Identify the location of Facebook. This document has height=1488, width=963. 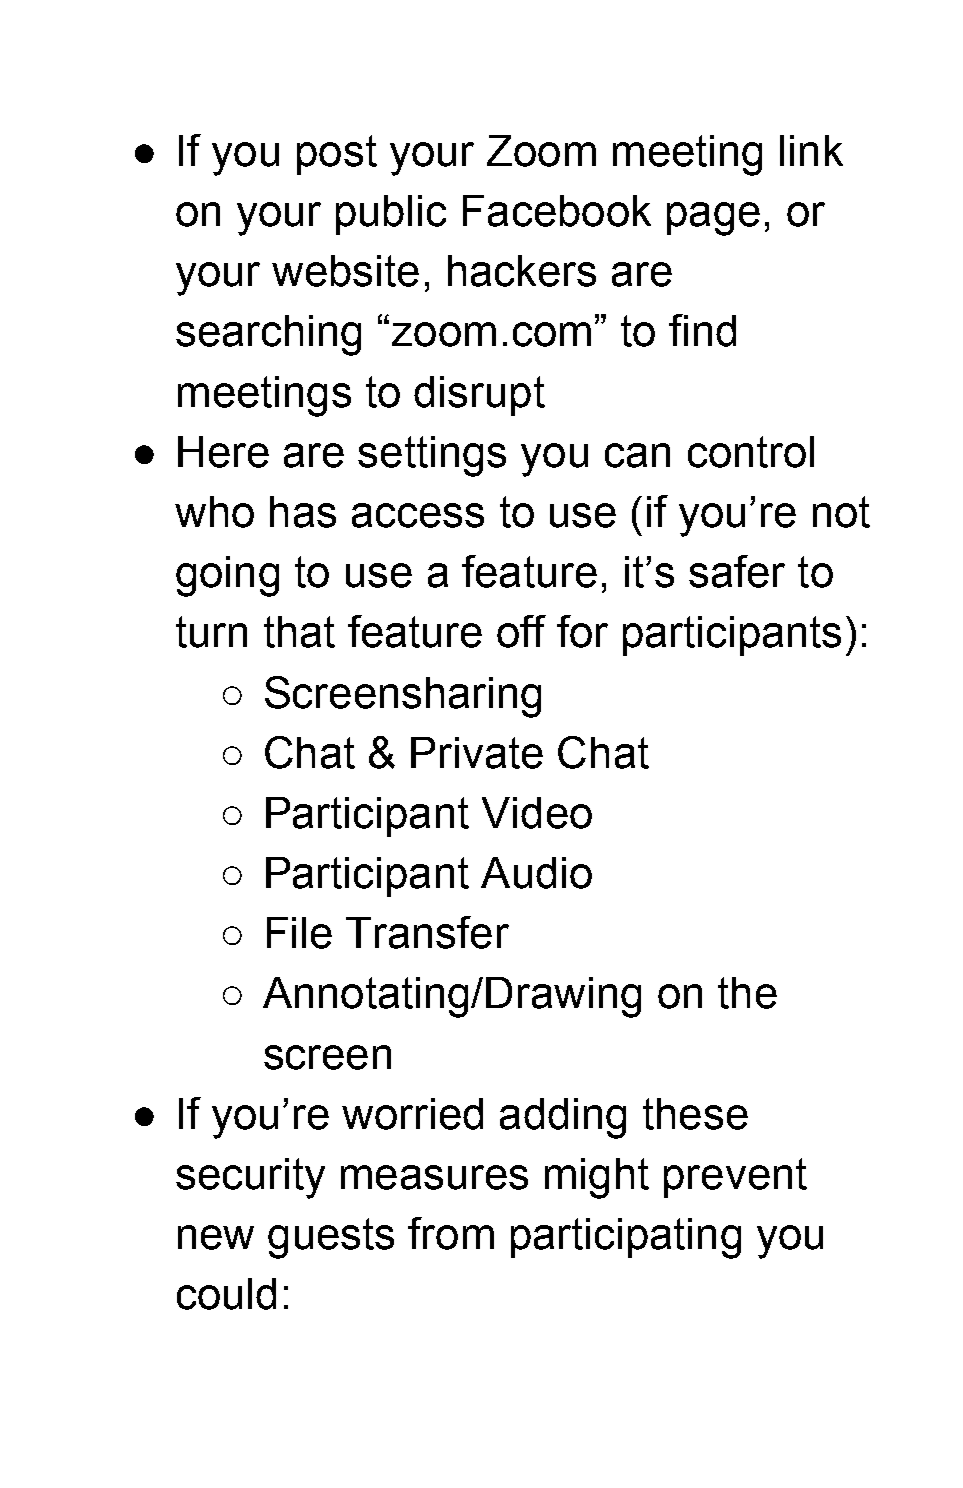
(557, 211).
